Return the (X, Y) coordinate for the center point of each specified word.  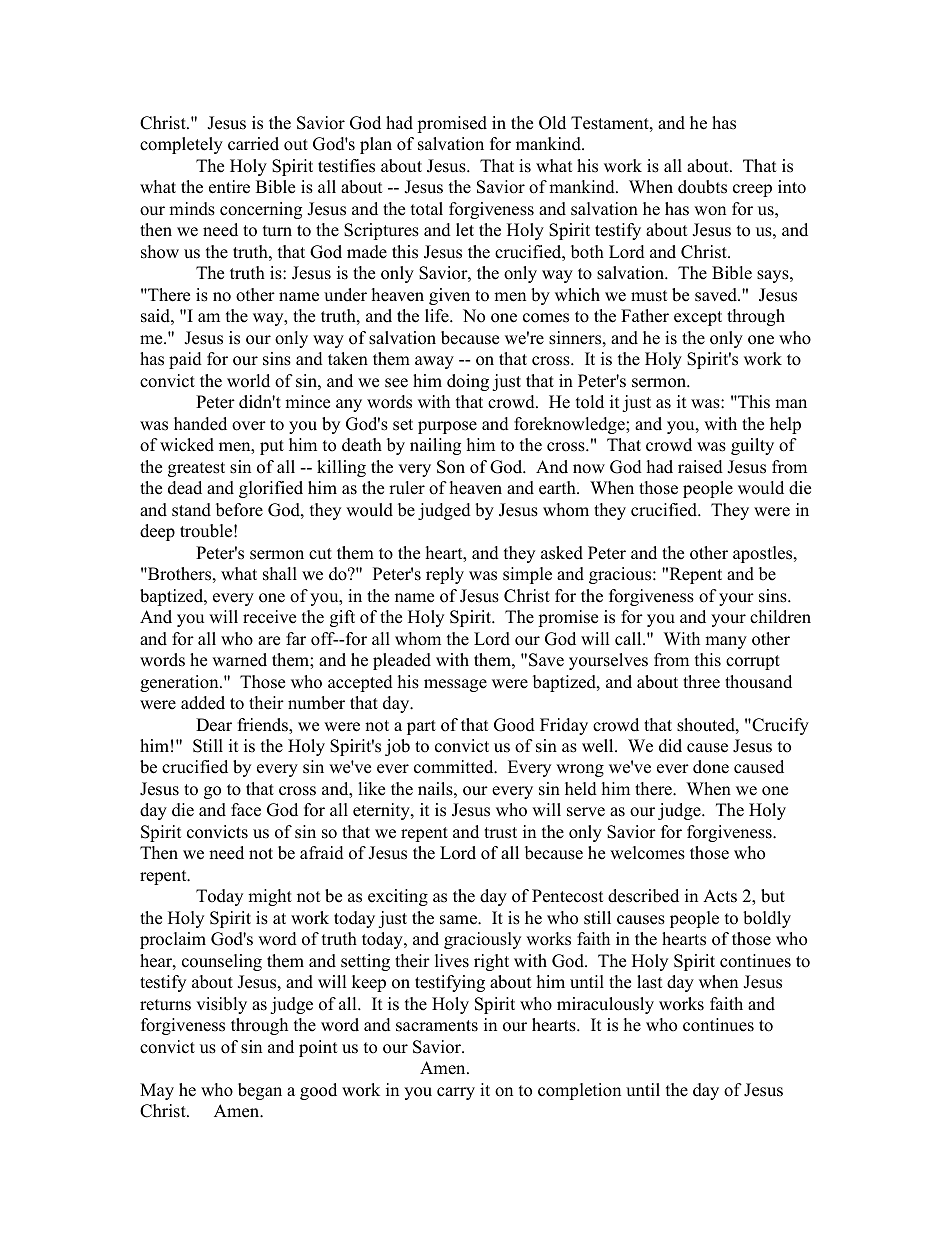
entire (229, 187)
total (427, 209)
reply (445, 575)
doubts (702, 187)
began (260, 1091)
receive (269, 617)
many (726, 642)
